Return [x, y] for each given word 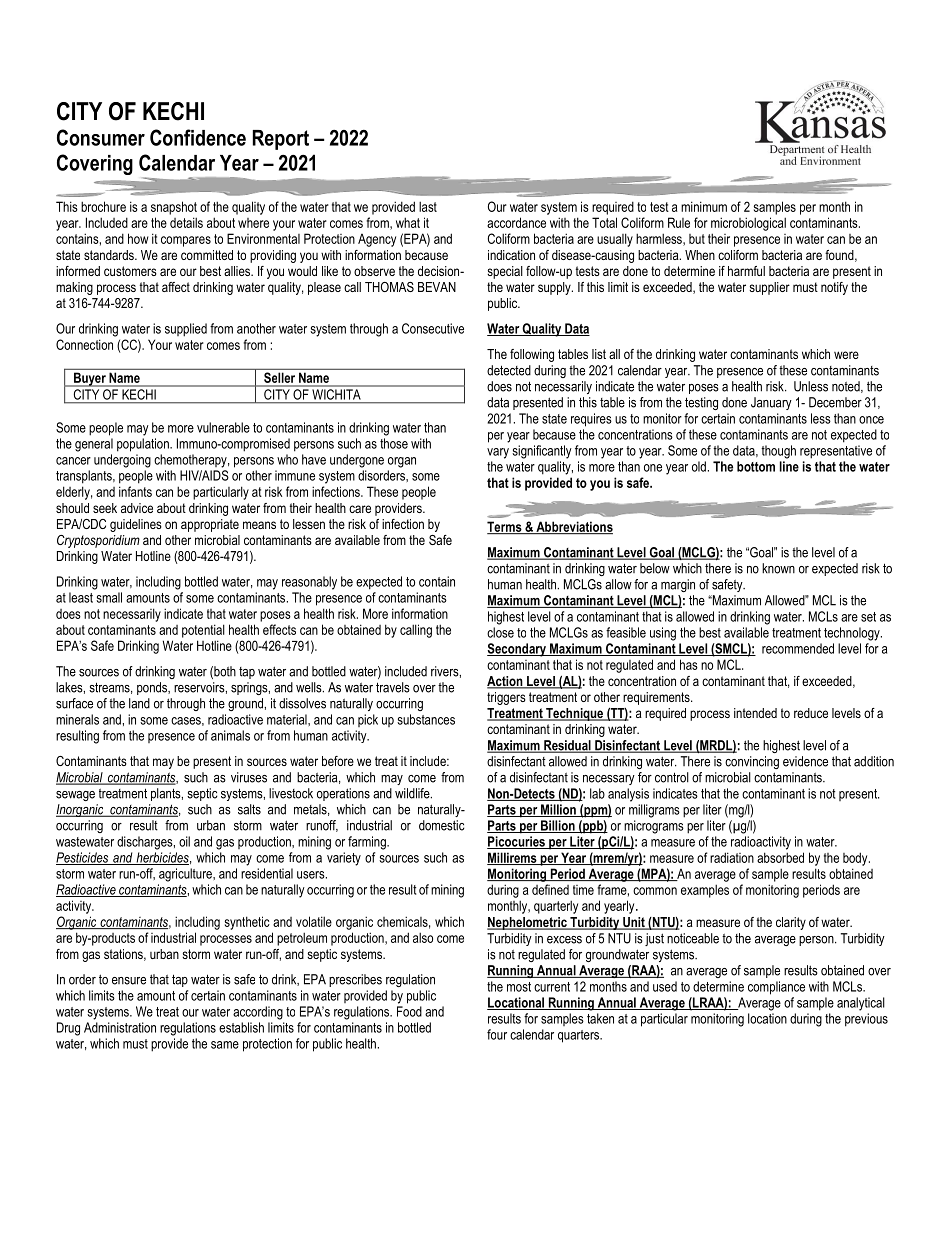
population [144, 445]
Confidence [198, 137]
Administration [120, 1027]
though [778, 452]
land [139, 703]
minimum [704, 206]
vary [498, 453]
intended [755, 713]
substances [426, 719]
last [428, 206]
